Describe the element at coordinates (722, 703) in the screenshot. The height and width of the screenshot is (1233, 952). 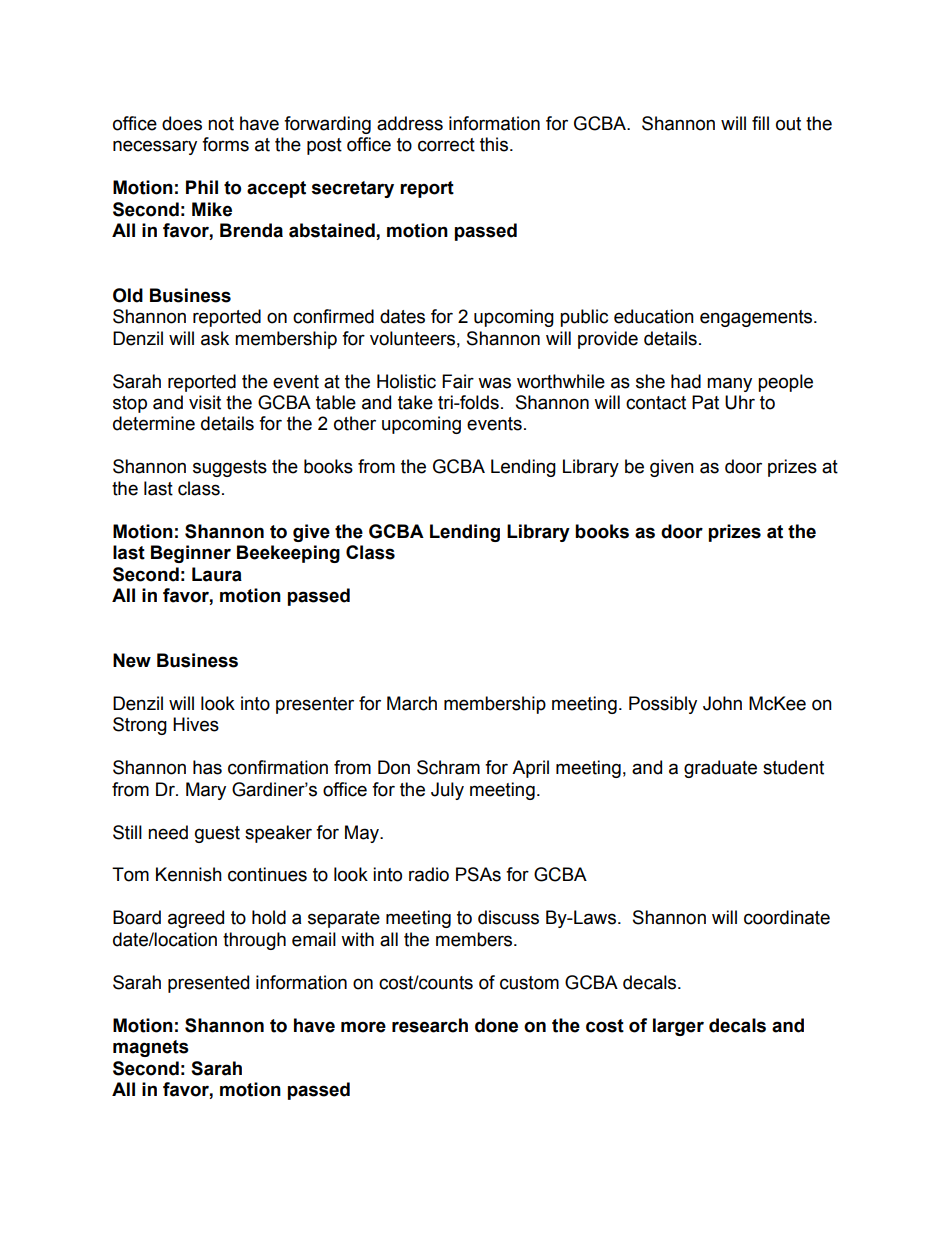
I see `John` at that location.
